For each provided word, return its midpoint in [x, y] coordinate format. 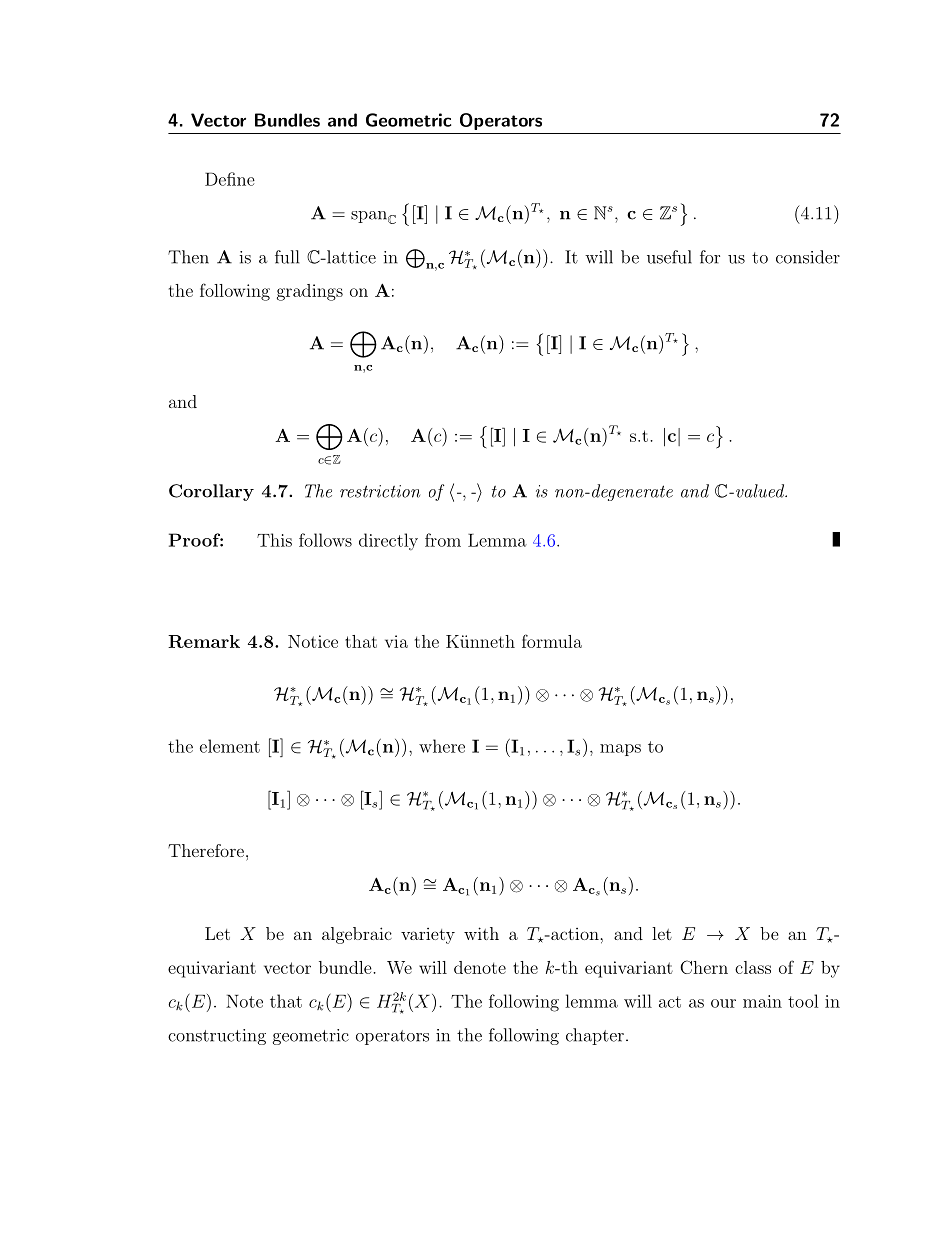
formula [552, 641]
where [442, 746]
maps [620, 750]
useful [669, 257]
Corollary [211, 492]
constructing [217, 1037]
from [443, 540]
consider [808, 257]
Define [230, 179]
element [230, 746]
